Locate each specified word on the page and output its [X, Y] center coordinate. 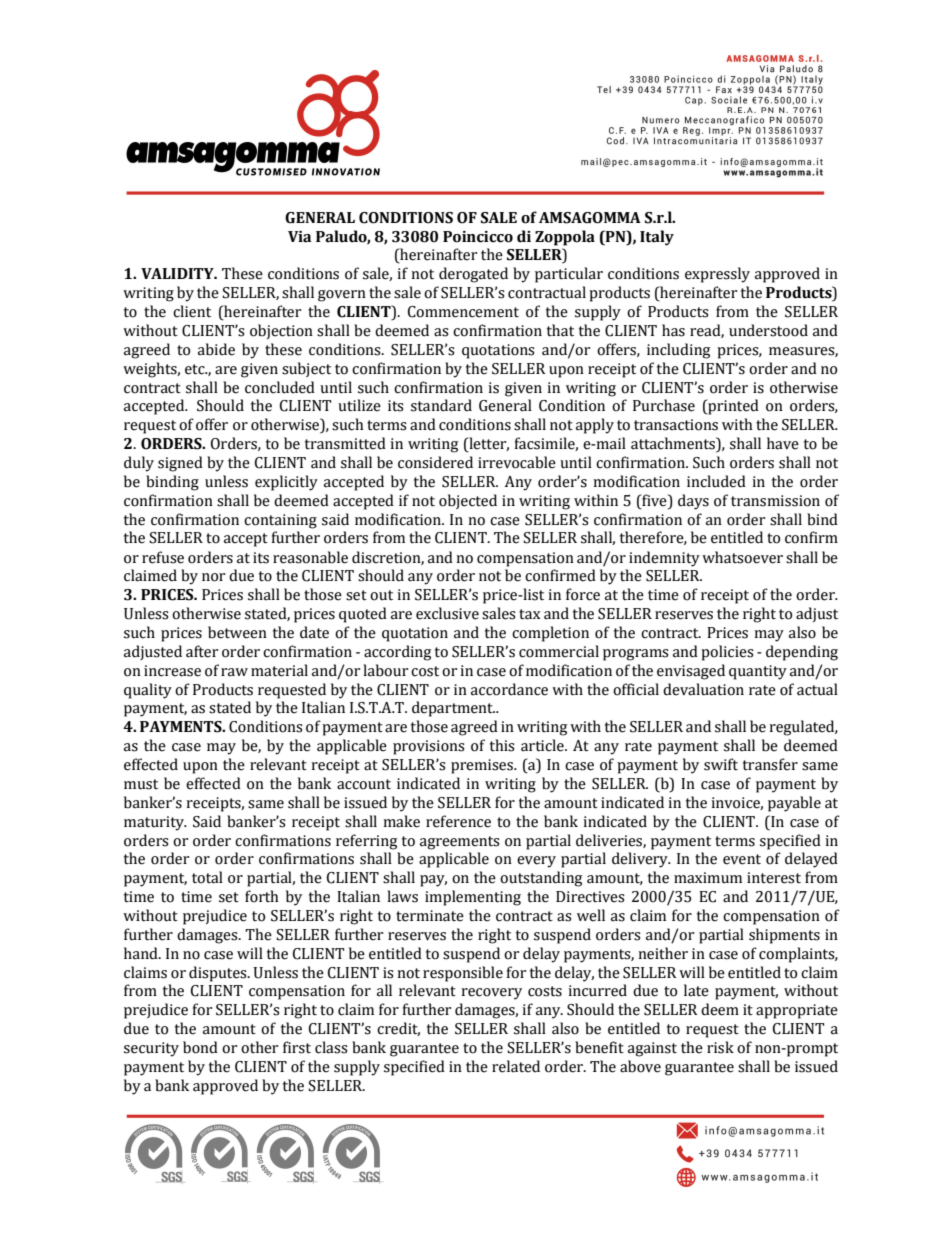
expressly [717, 275]
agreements [459, 843]
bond [200, 1047]
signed [180, 464]
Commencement [463, 312]
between [237, 632]
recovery [491, 994]
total [207, 877]
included [716, 481]
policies [727, 653]
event [742, 859]
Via [299, 237]
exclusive [447, 613]
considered [435, 462]
